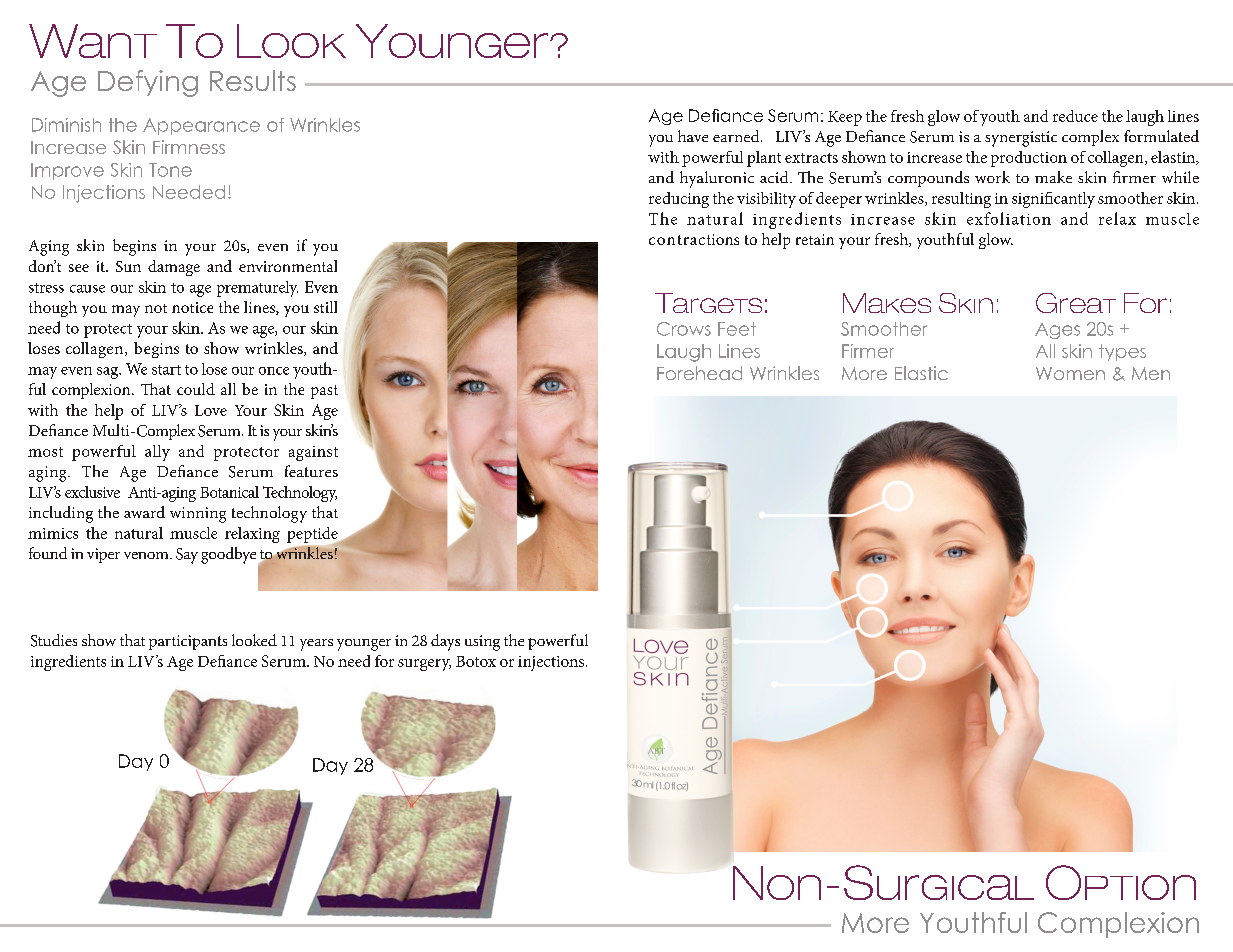  What do you see at coordinates (148, 83) in the screenshot?
I see `Defying` at bounding box center [148, 83].
